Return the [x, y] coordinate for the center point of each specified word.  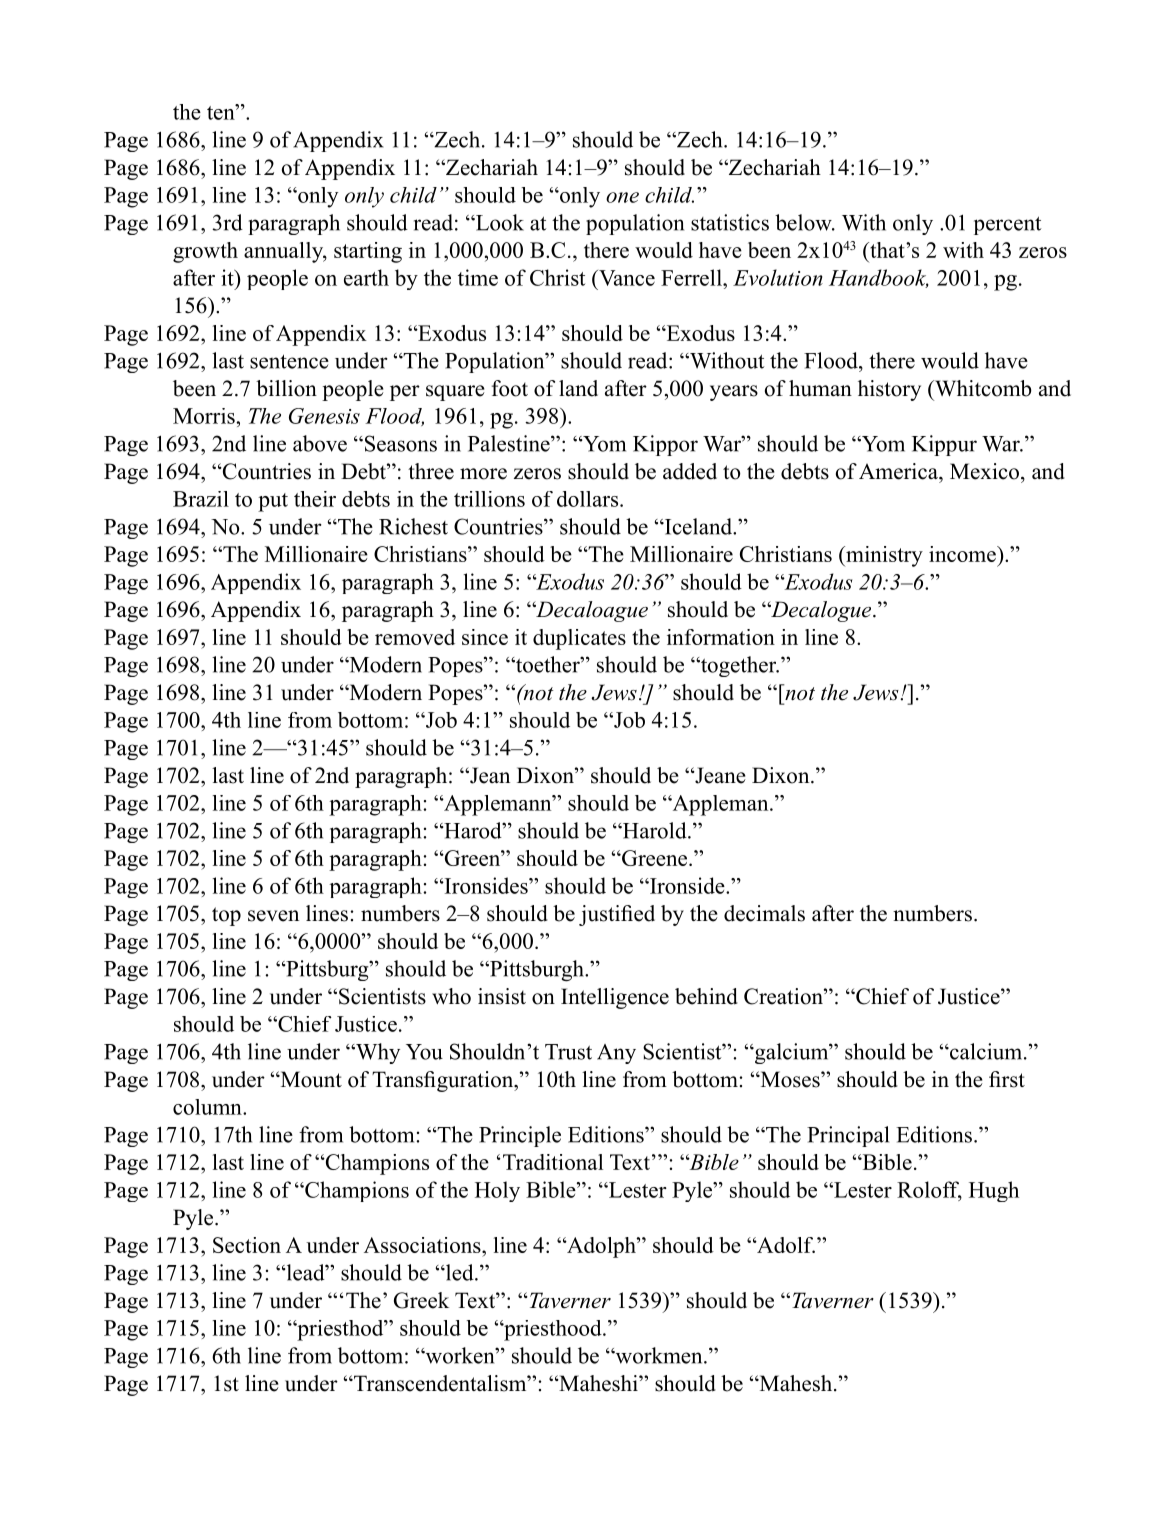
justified [617, 915]
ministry [883, 556]
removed [415, 637]
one [622, 197]
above [320, 443]
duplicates [579, 639]
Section [247, 1245]
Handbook [879, 278]
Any [616, 1054]
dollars [589, 499]
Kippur [944, 445]
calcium [986, 1051]
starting [368, 252]
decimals [764, 913]
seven [273, 916]
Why [377, 1053]
